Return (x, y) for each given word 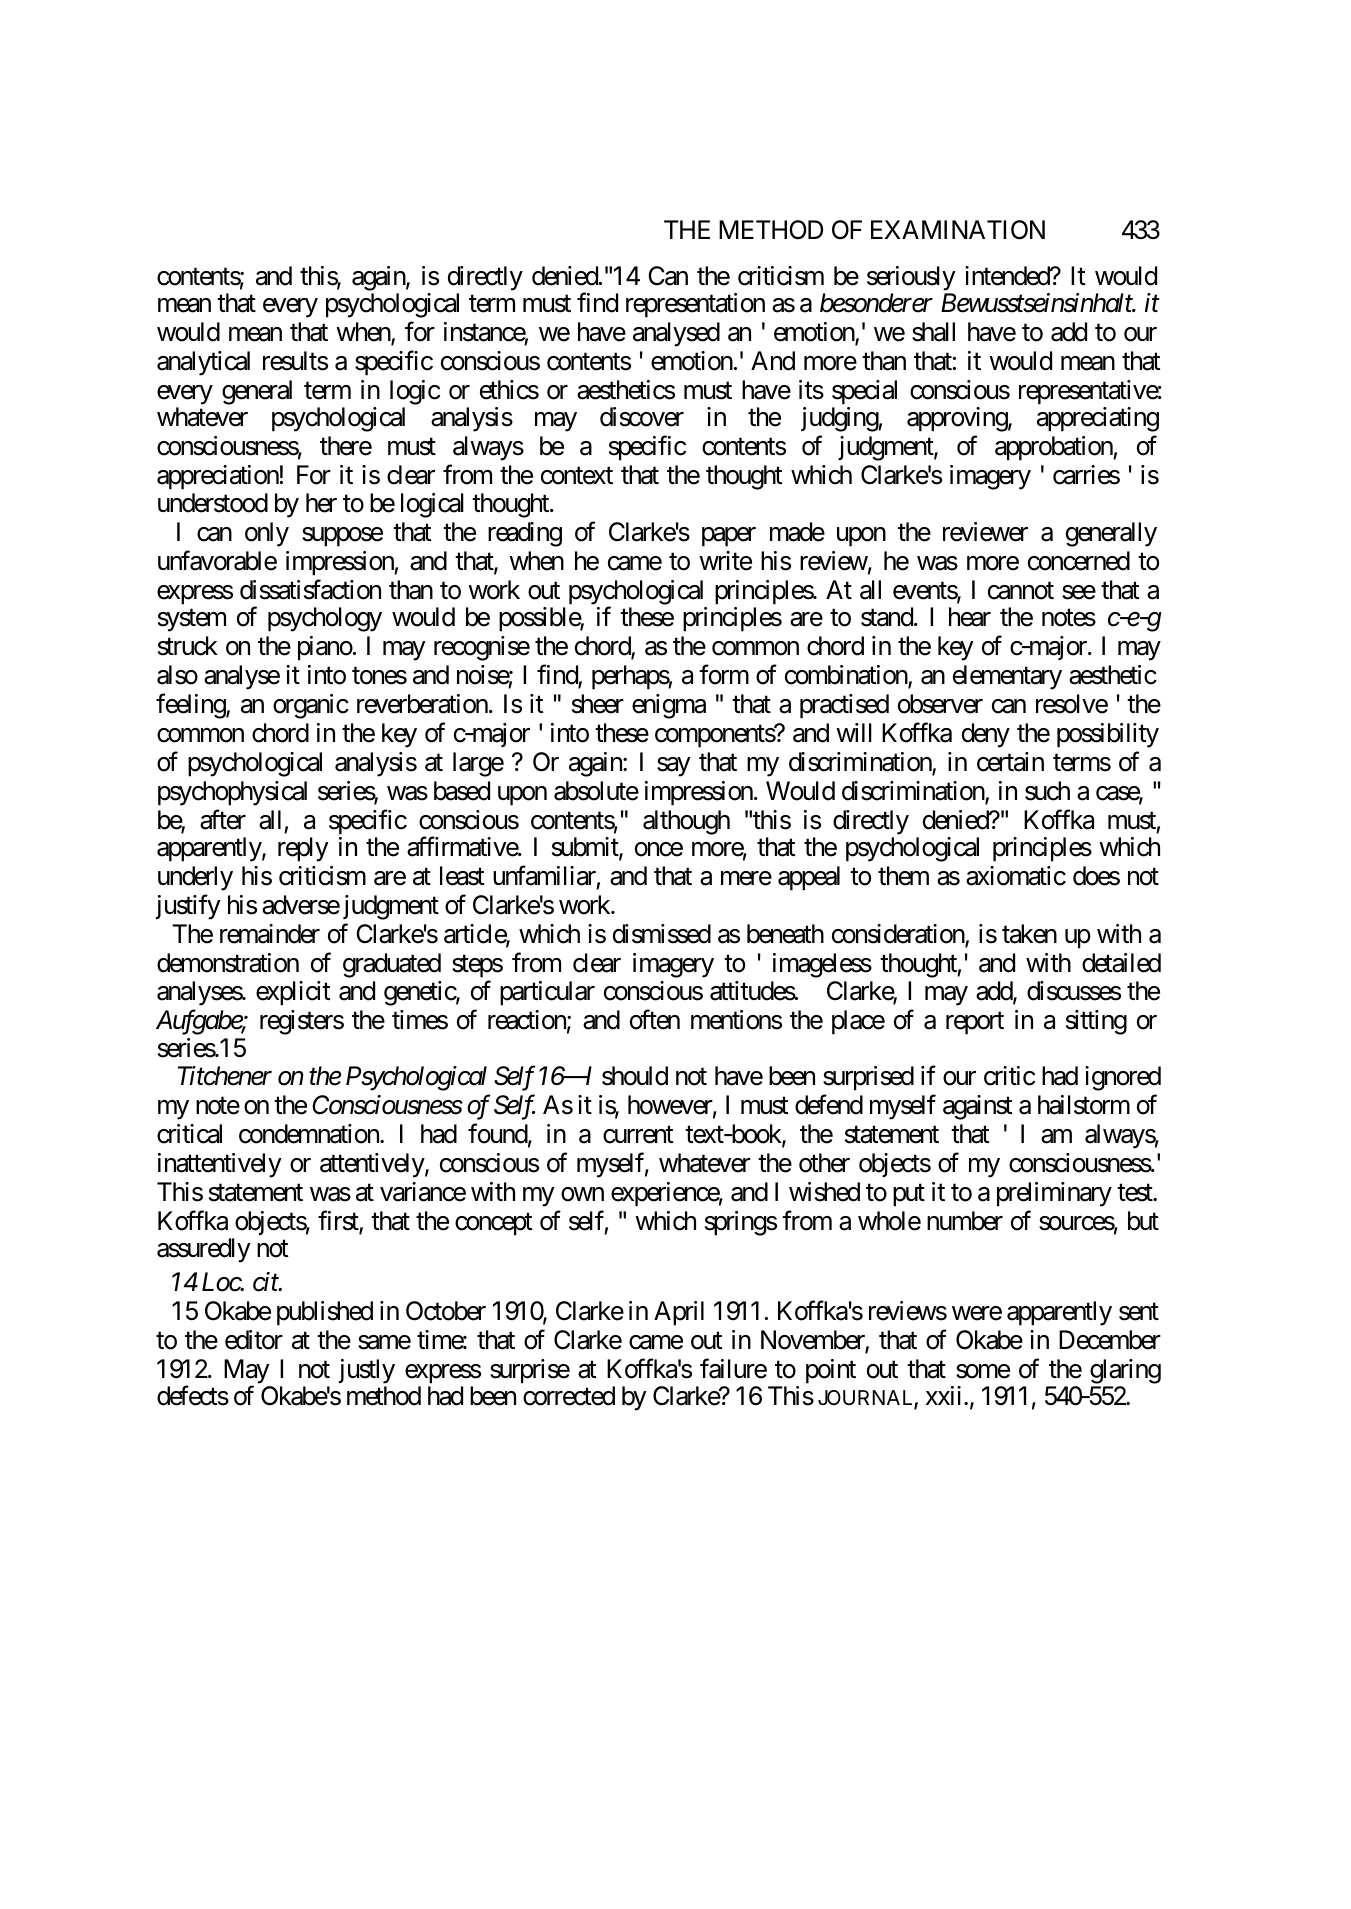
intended (1008, 276)
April (679, 1313)
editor (254, 1340)
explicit (293, 993)
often (655, 1020)
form (724, 675)
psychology (325, 619)
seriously (911, 278)
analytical (203, 363)
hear (970, 617)
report (975, 1024)
